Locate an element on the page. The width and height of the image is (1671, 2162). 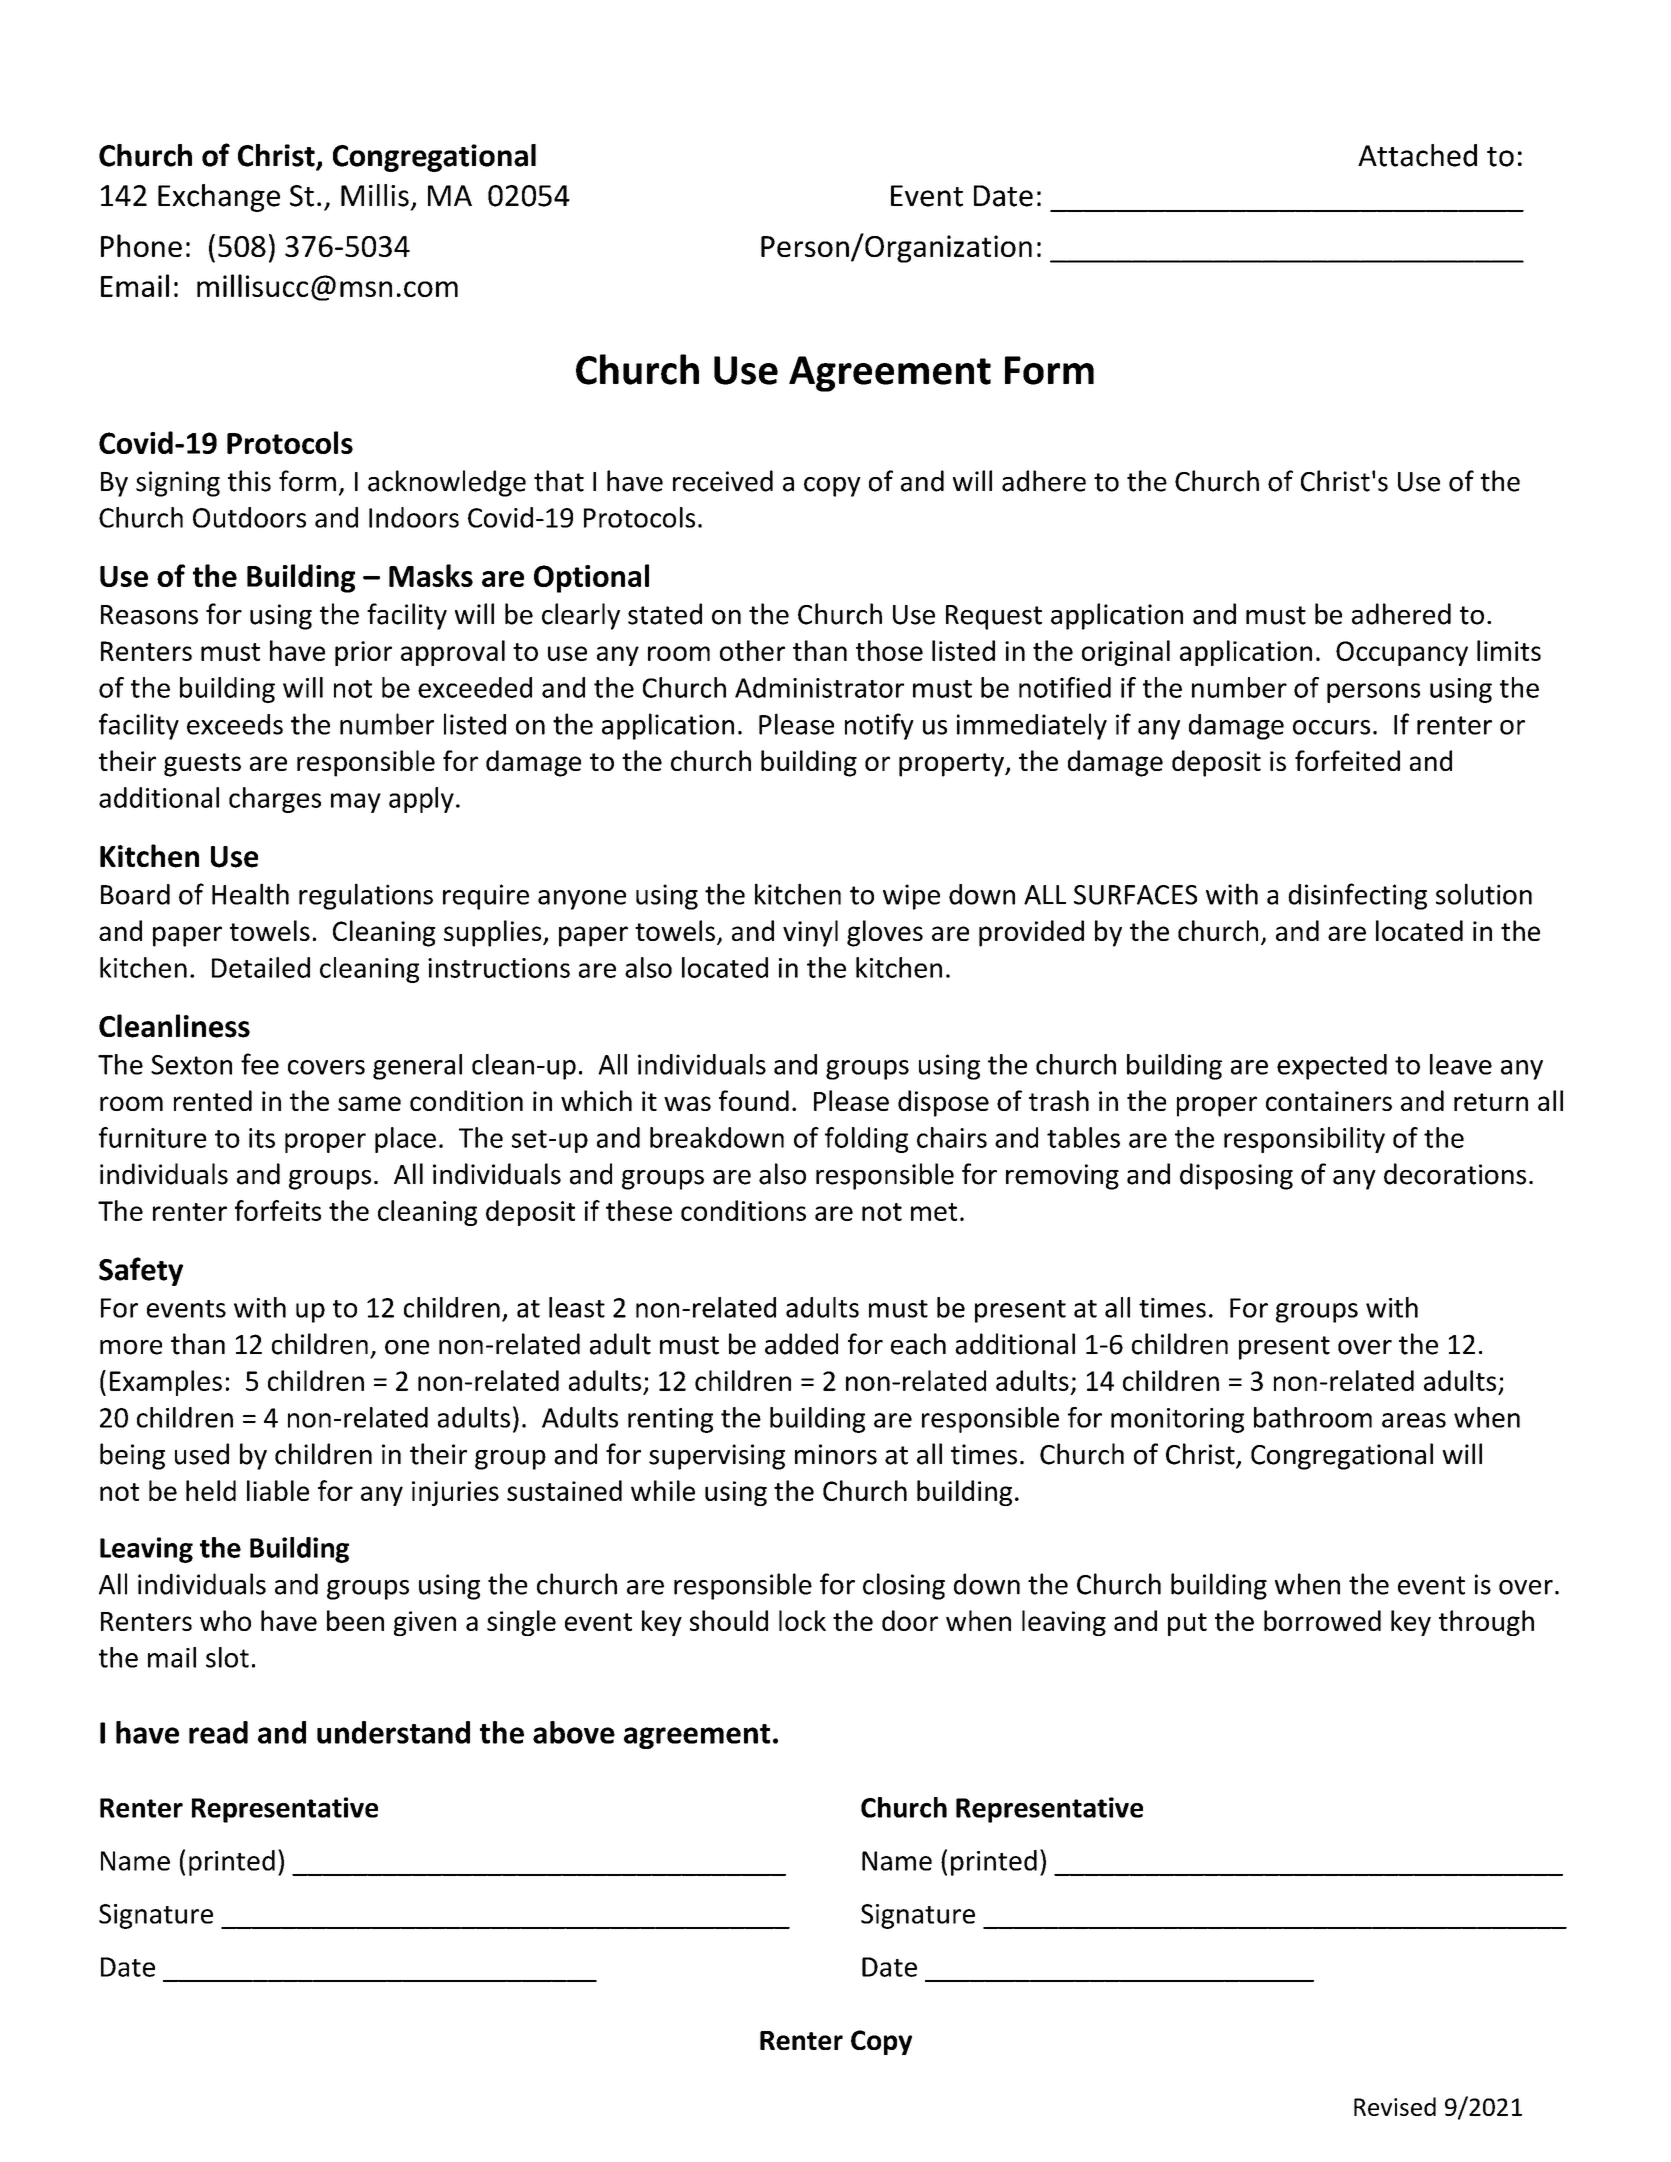
Exchange is located at coordinates (219, 198).
